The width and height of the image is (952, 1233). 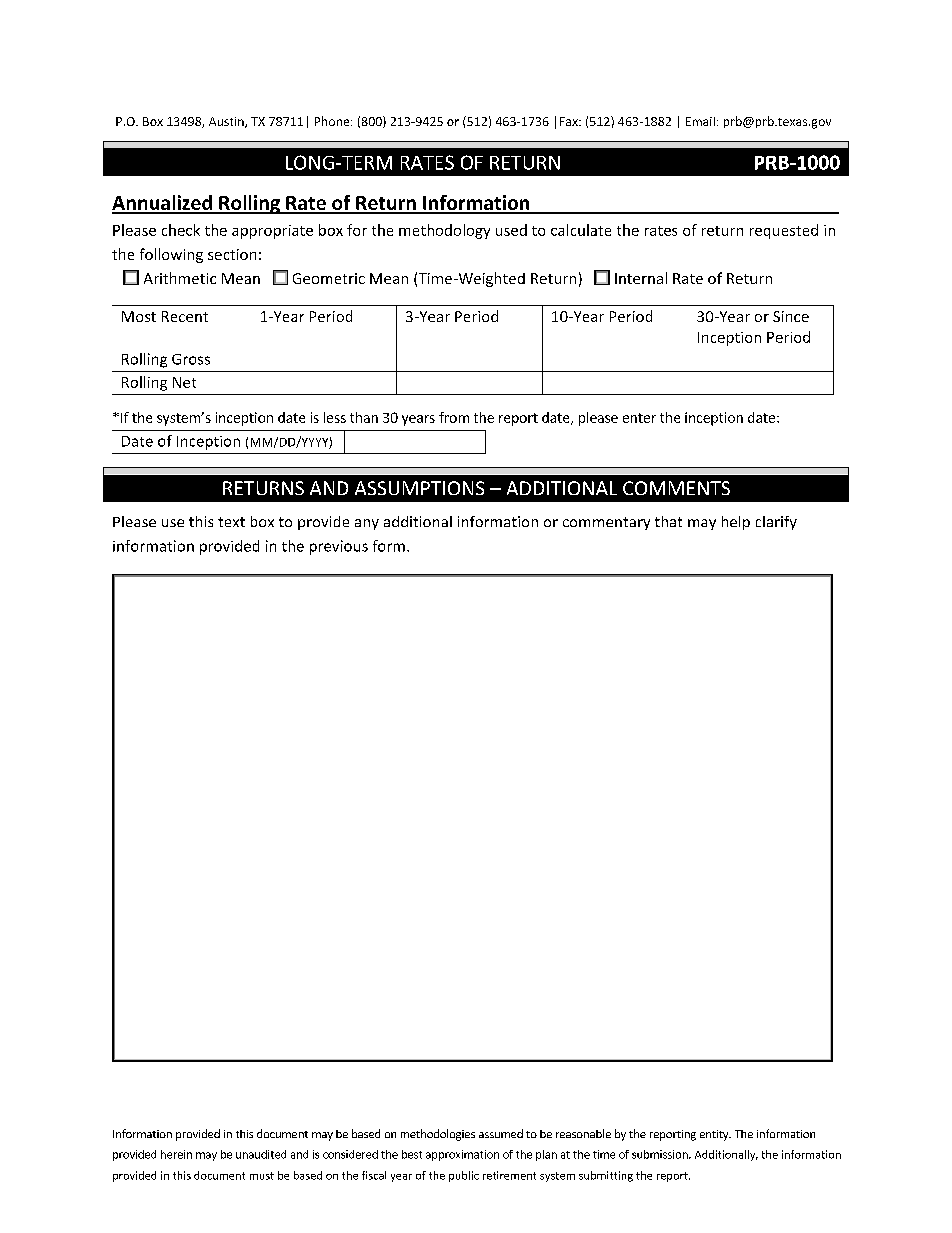 I want to click on Email, so click(x=700, y=121).
